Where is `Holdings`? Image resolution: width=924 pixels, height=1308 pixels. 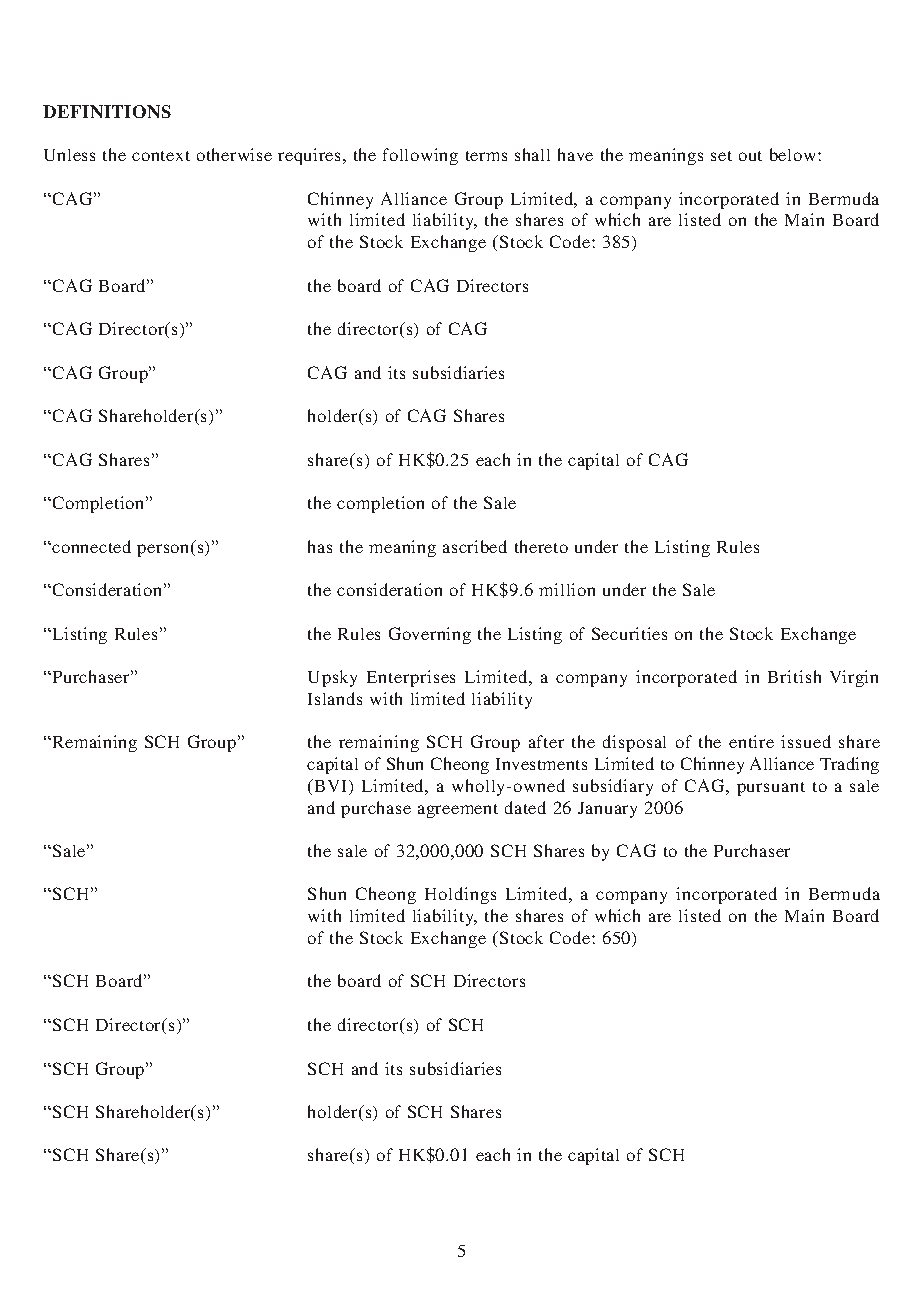
Holdings is located at coordinates (460, 895).
